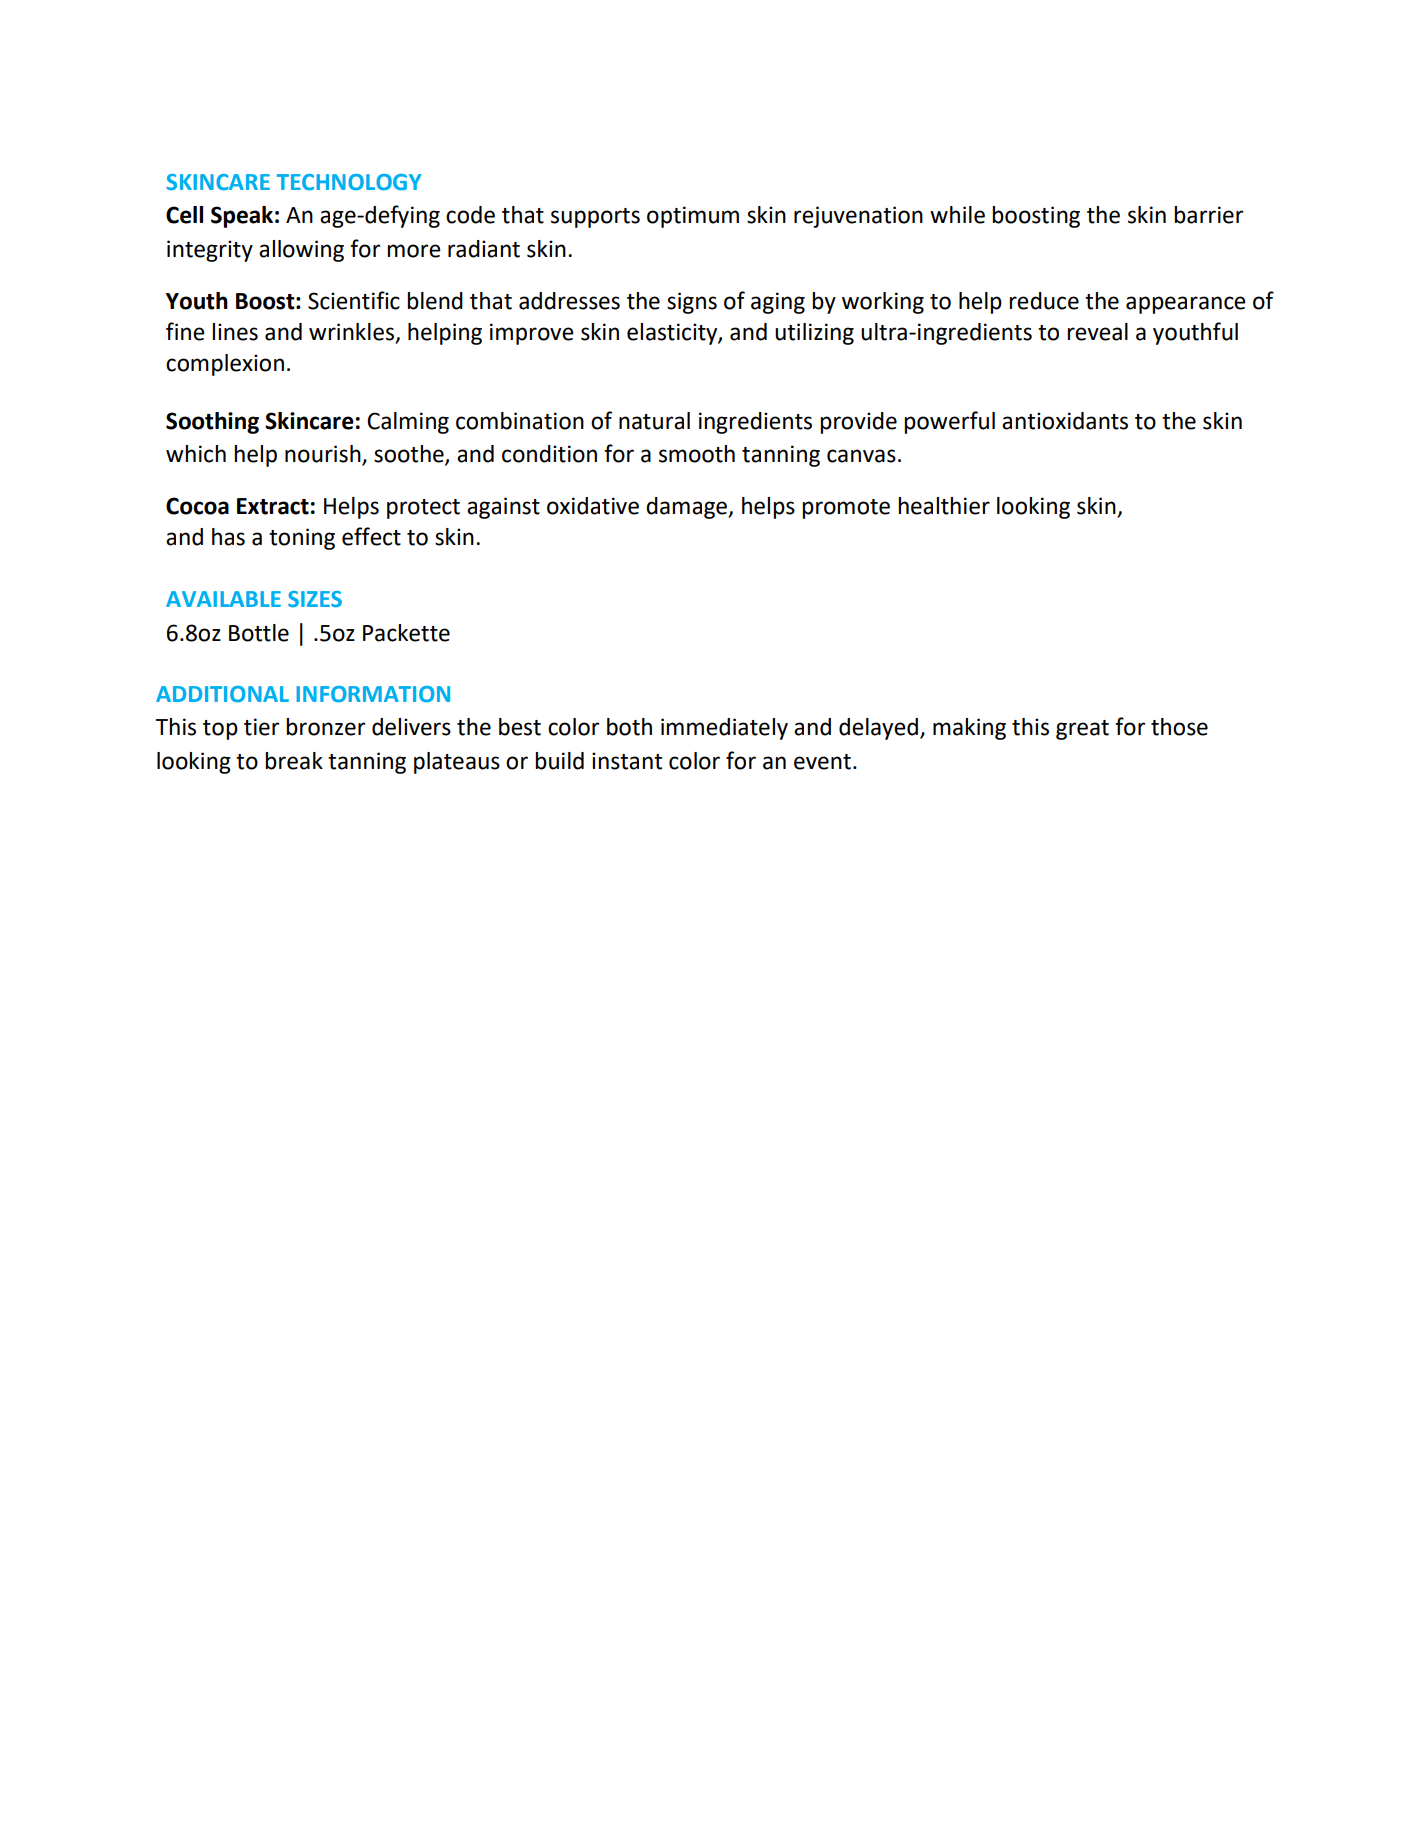  What do you see at coordinates (693, 217) in the page?
I see `optimum` at bounding box center [693, 217].
